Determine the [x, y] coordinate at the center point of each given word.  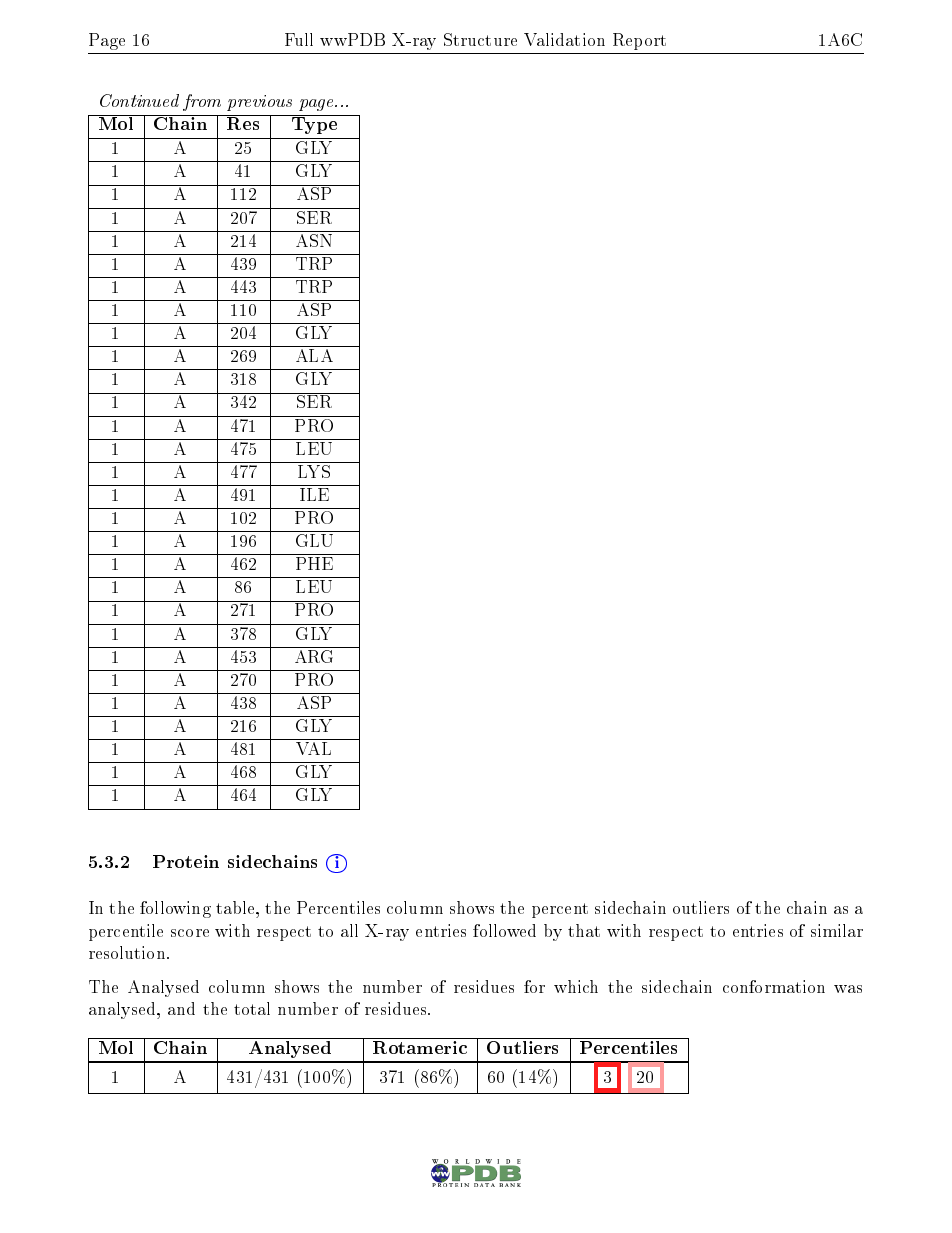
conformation [774, 986]
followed [504, 930]
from [202, 102]
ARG [314, 655]
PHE [314, 563]
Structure [480, 39]
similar [837, 930]
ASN [314, 239]
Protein [186, 861]
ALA [314, 355]
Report [639, 41]
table [236, 907]
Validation [564, 39]
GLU [314, 540]
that [584, 930]
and [181, 1008]
